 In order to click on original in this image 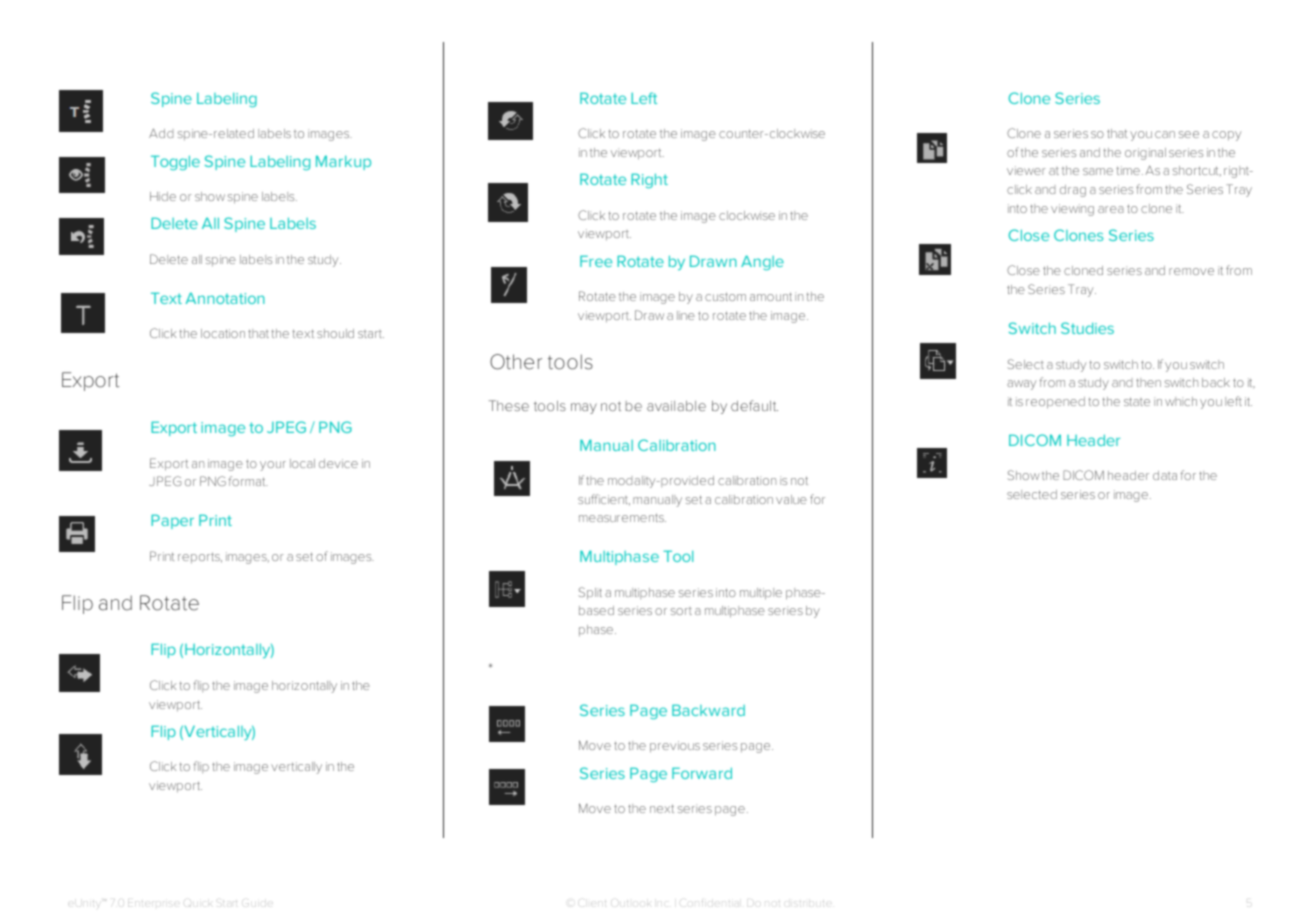, I will do `click(1145, 154)`.
